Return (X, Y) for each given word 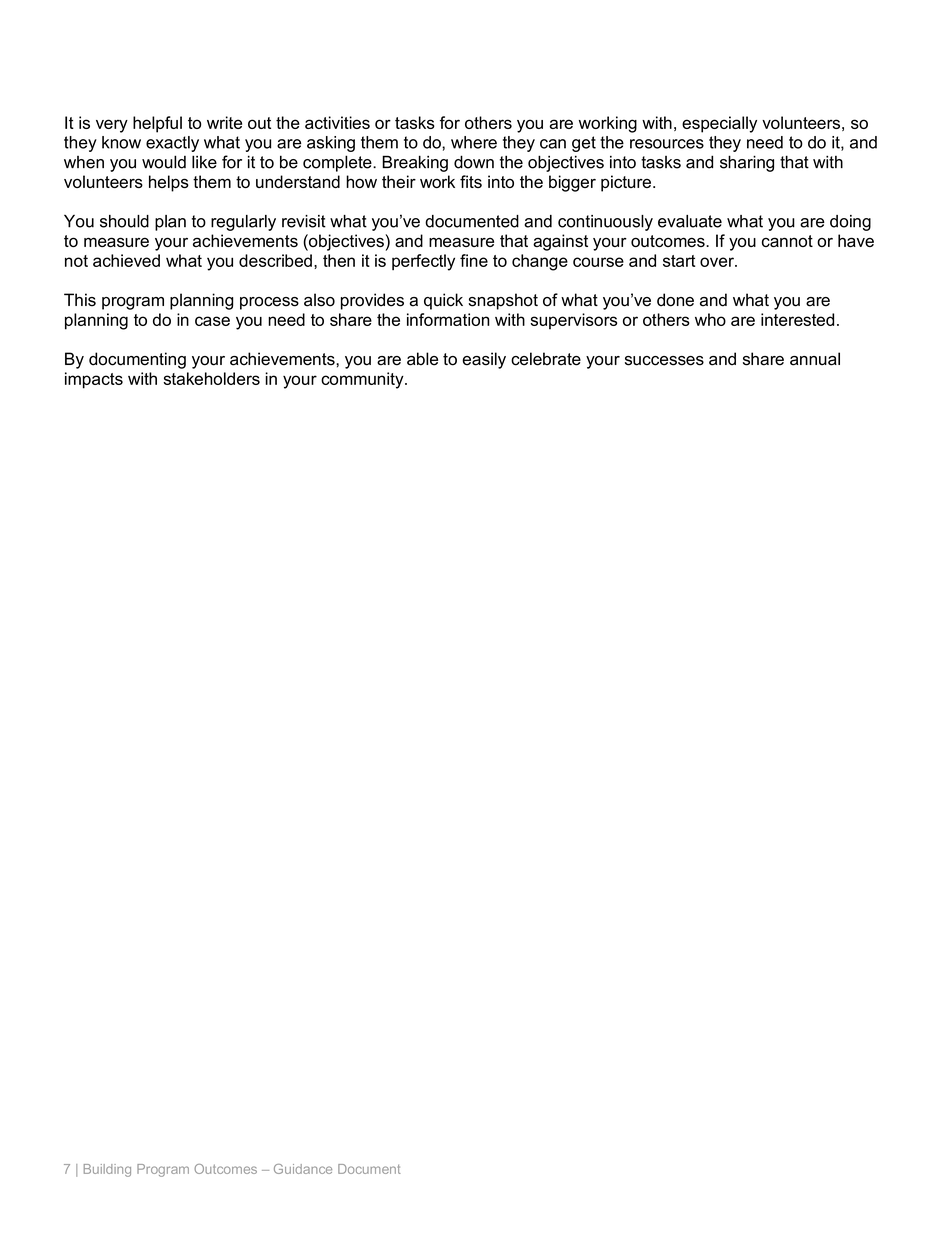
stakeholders (211, 378)
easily (484, 360)
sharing (747, 163)
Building (107, 1170)
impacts (94, 380)
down (474, 162)
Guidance (303, 1169)
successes (664, 361)
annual (815, 359)
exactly (172, 144)
